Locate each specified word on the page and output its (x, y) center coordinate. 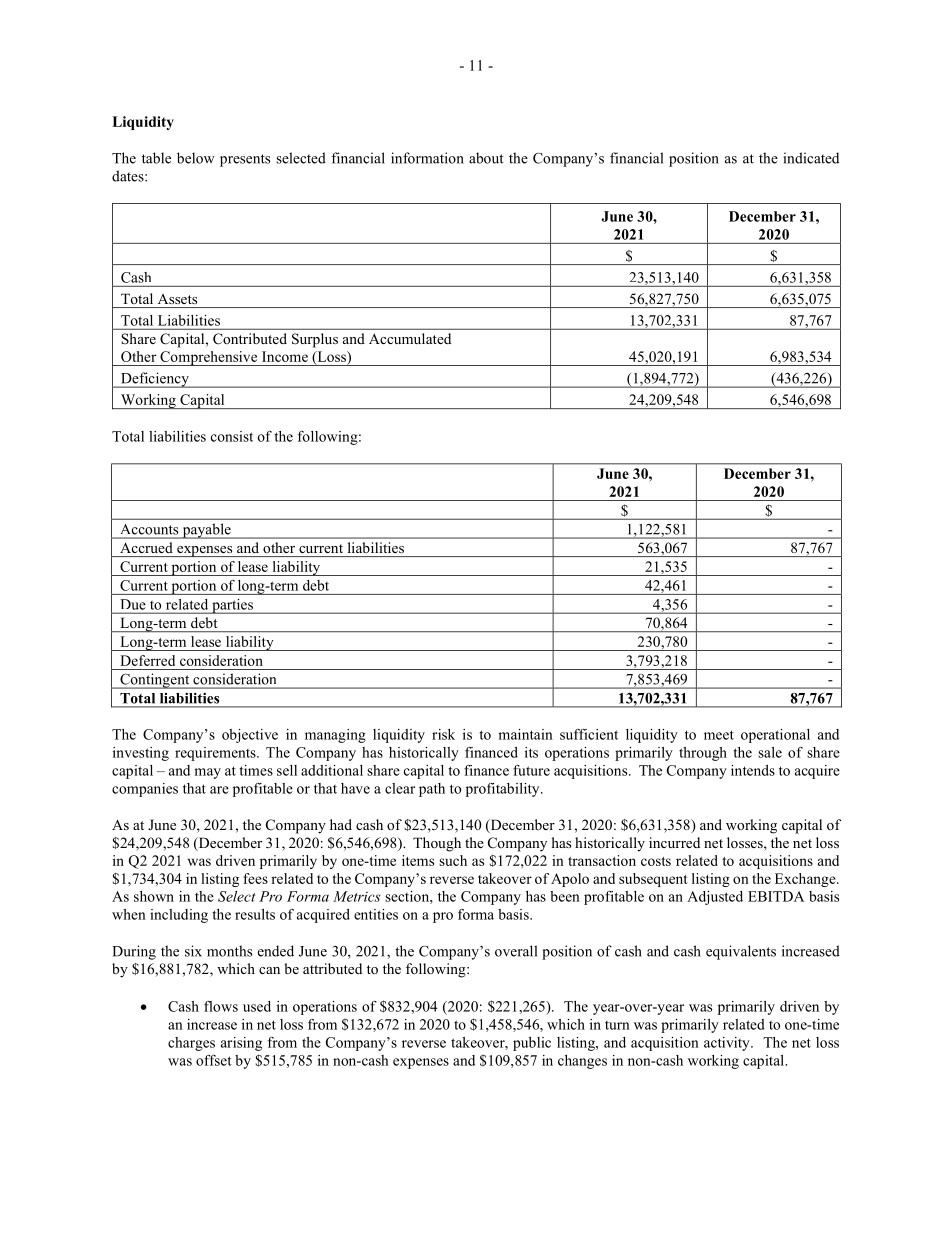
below (196, 158)
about (486, 158)
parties (232, 606)
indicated (811, 158)
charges (191, 1044)
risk (443, 734)
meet (719, 735)
